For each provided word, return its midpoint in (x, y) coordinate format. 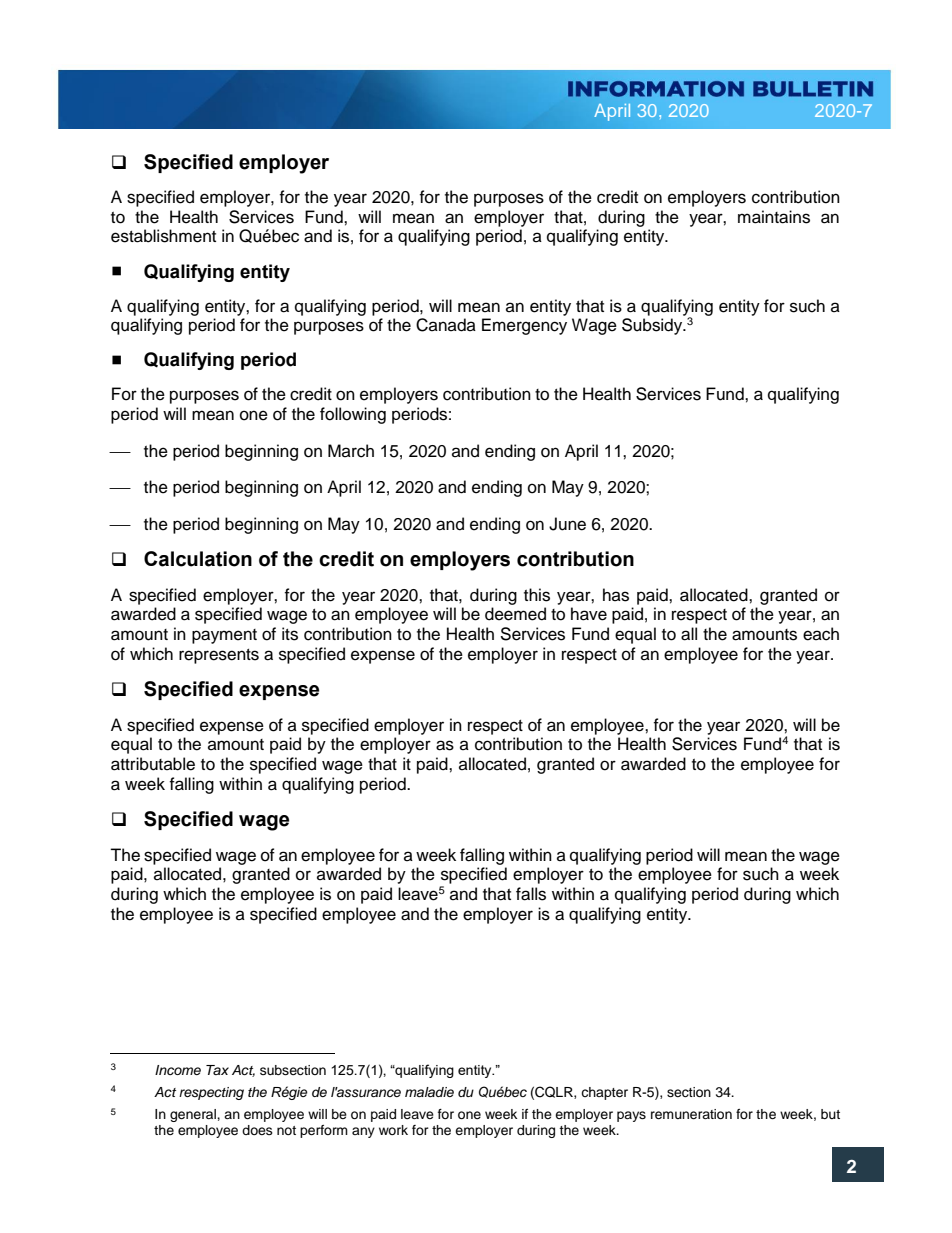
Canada (446, 325)
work (393, 1130)
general (194, 1115)
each (821, 634)
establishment (163, 236)
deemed (515, 614)
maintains (774, 217)
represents (219, 656)
